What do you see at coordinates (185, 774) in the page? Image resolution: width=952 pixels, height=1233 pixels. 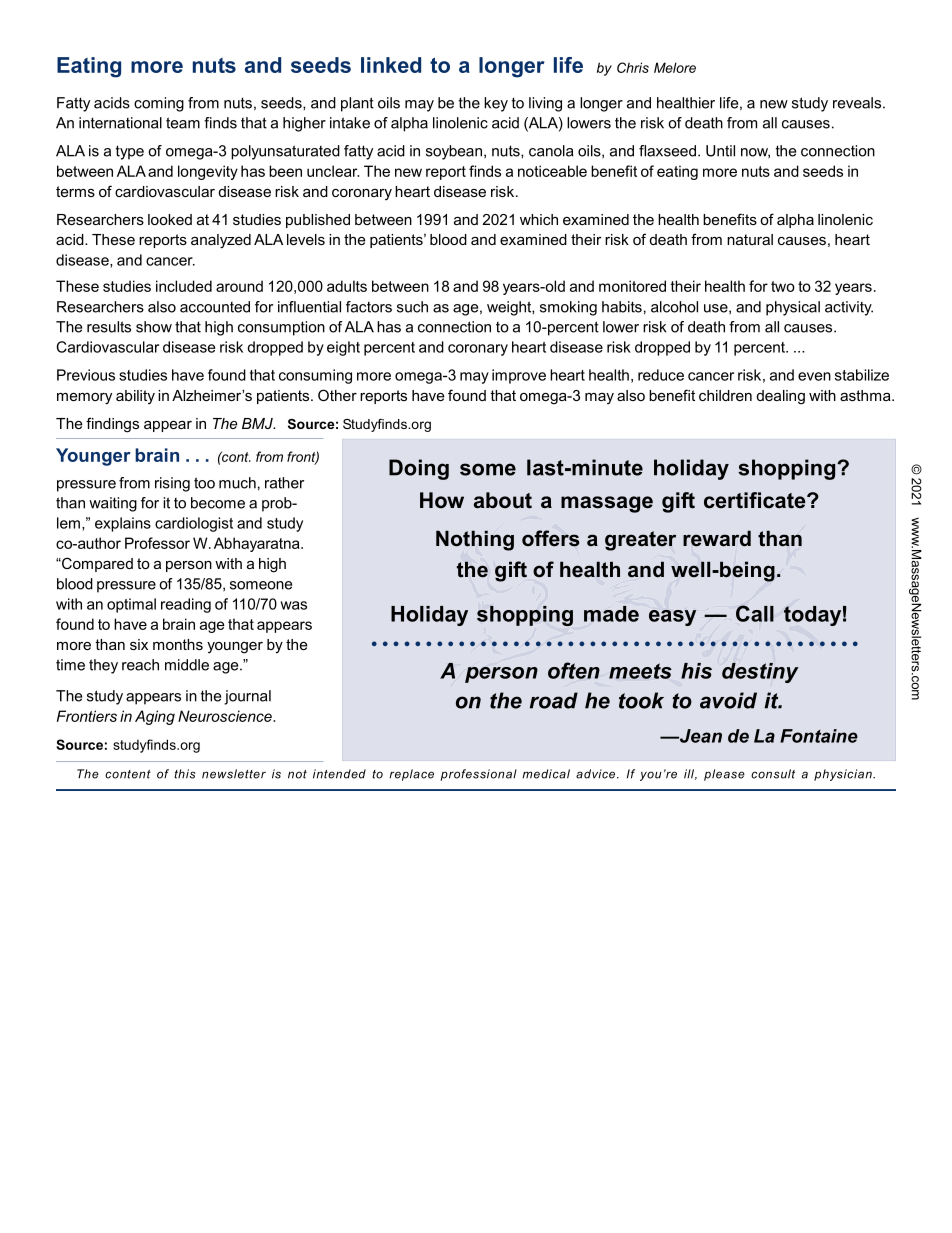 I see `this` at bounding box center [185, 774].
